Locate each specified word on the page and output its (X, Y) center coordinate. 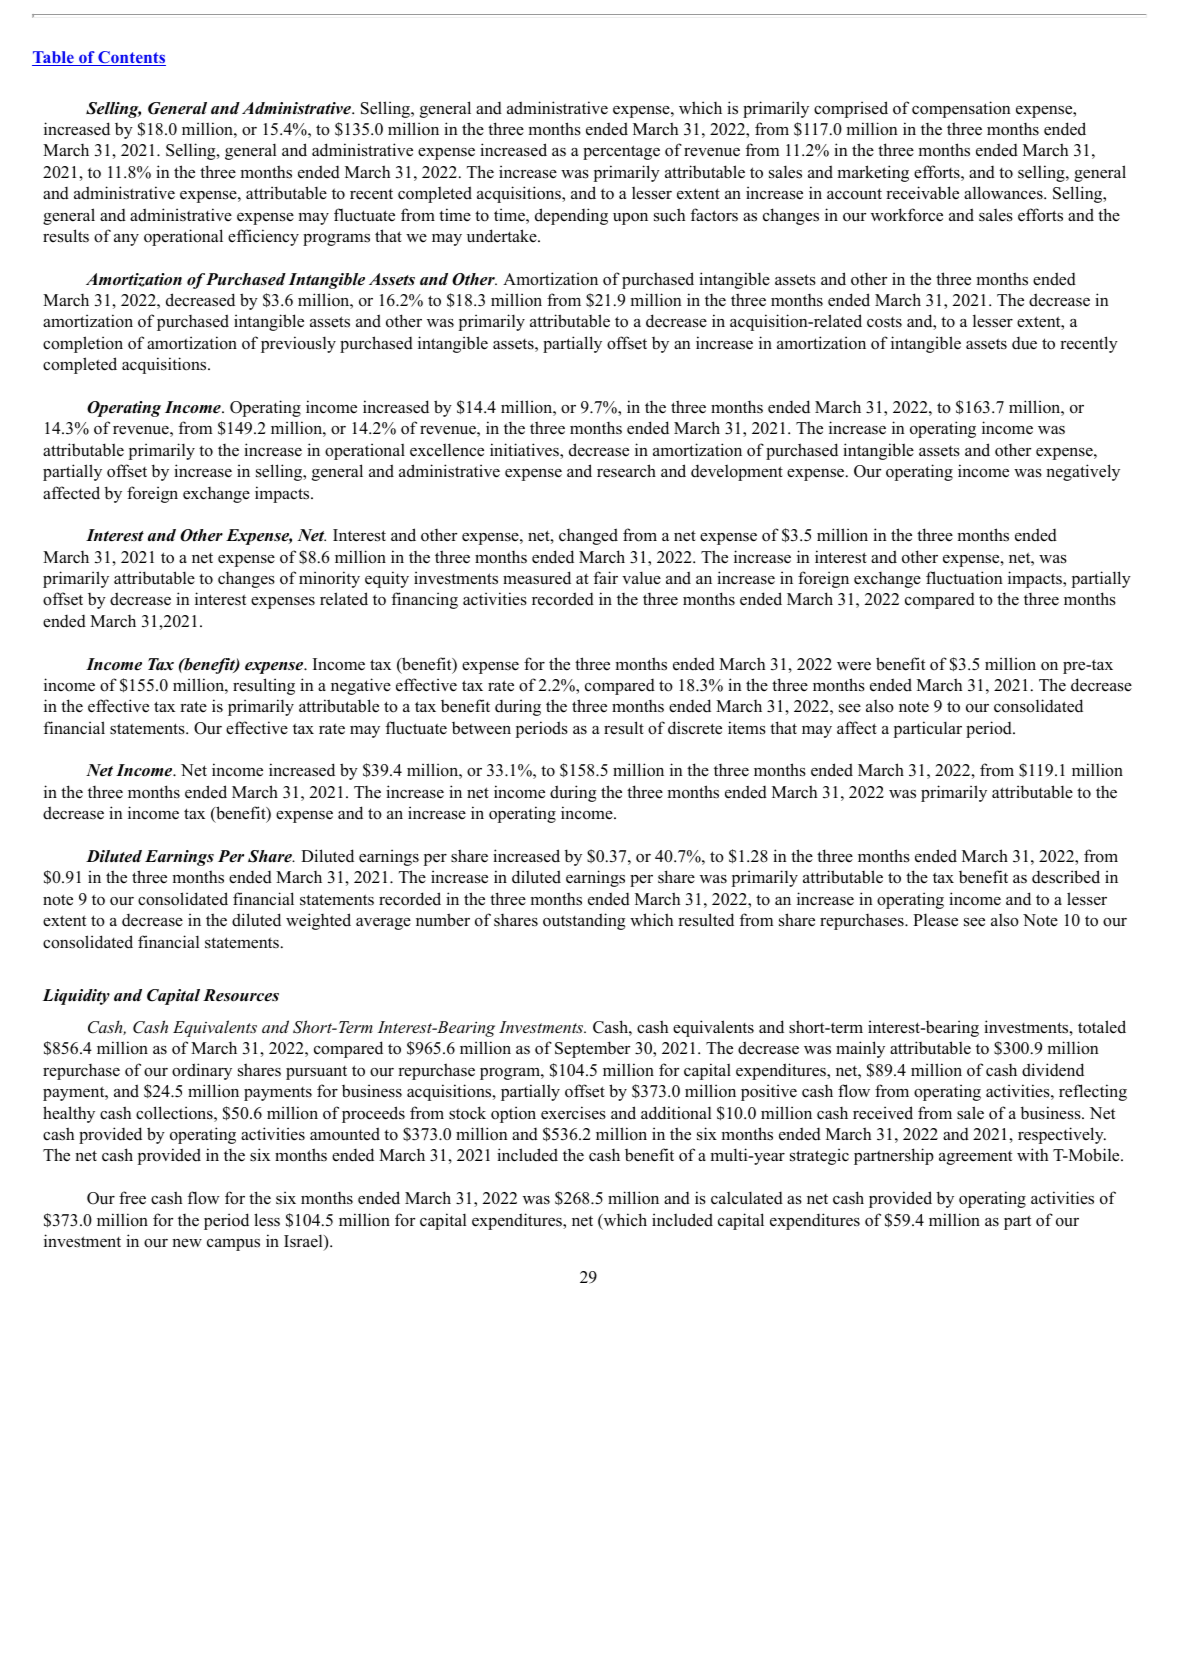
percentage (621, 152)
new (187, 1243)
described (1066, 877)
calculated (747, 1198)
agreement (975, 1157)
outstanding (584, 921)
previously (298, 344)
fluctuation (964, 578)
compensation (961, 109)
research (626, 471)
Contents (131, 58)
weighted (318, 921)
